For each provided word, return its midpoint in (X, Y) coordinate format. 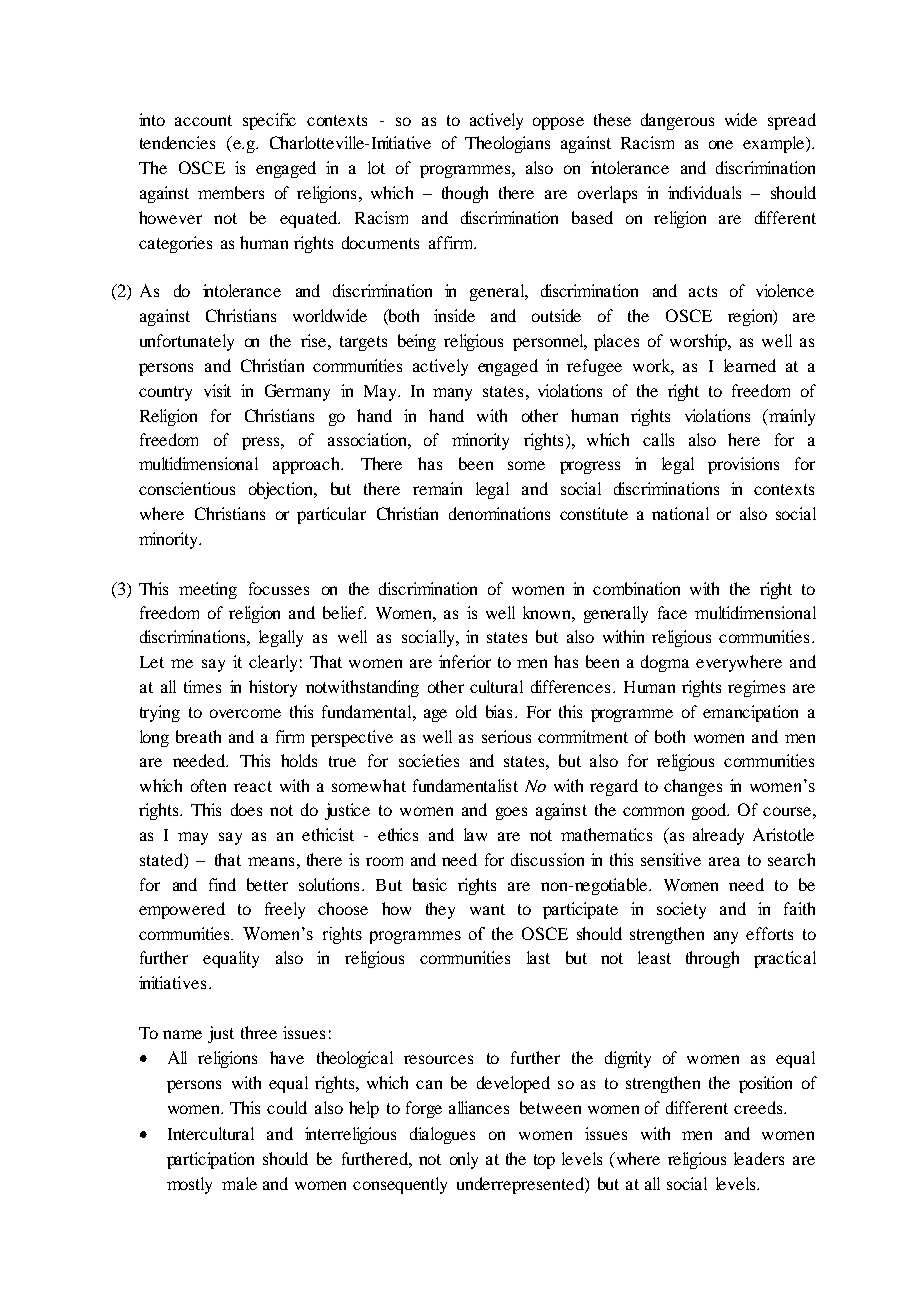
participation (210, 1160)
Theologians (507, 144)
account (203, 120)
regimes (756, 688)
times (202, 686)
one (721, 144)
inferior (465, 661)
